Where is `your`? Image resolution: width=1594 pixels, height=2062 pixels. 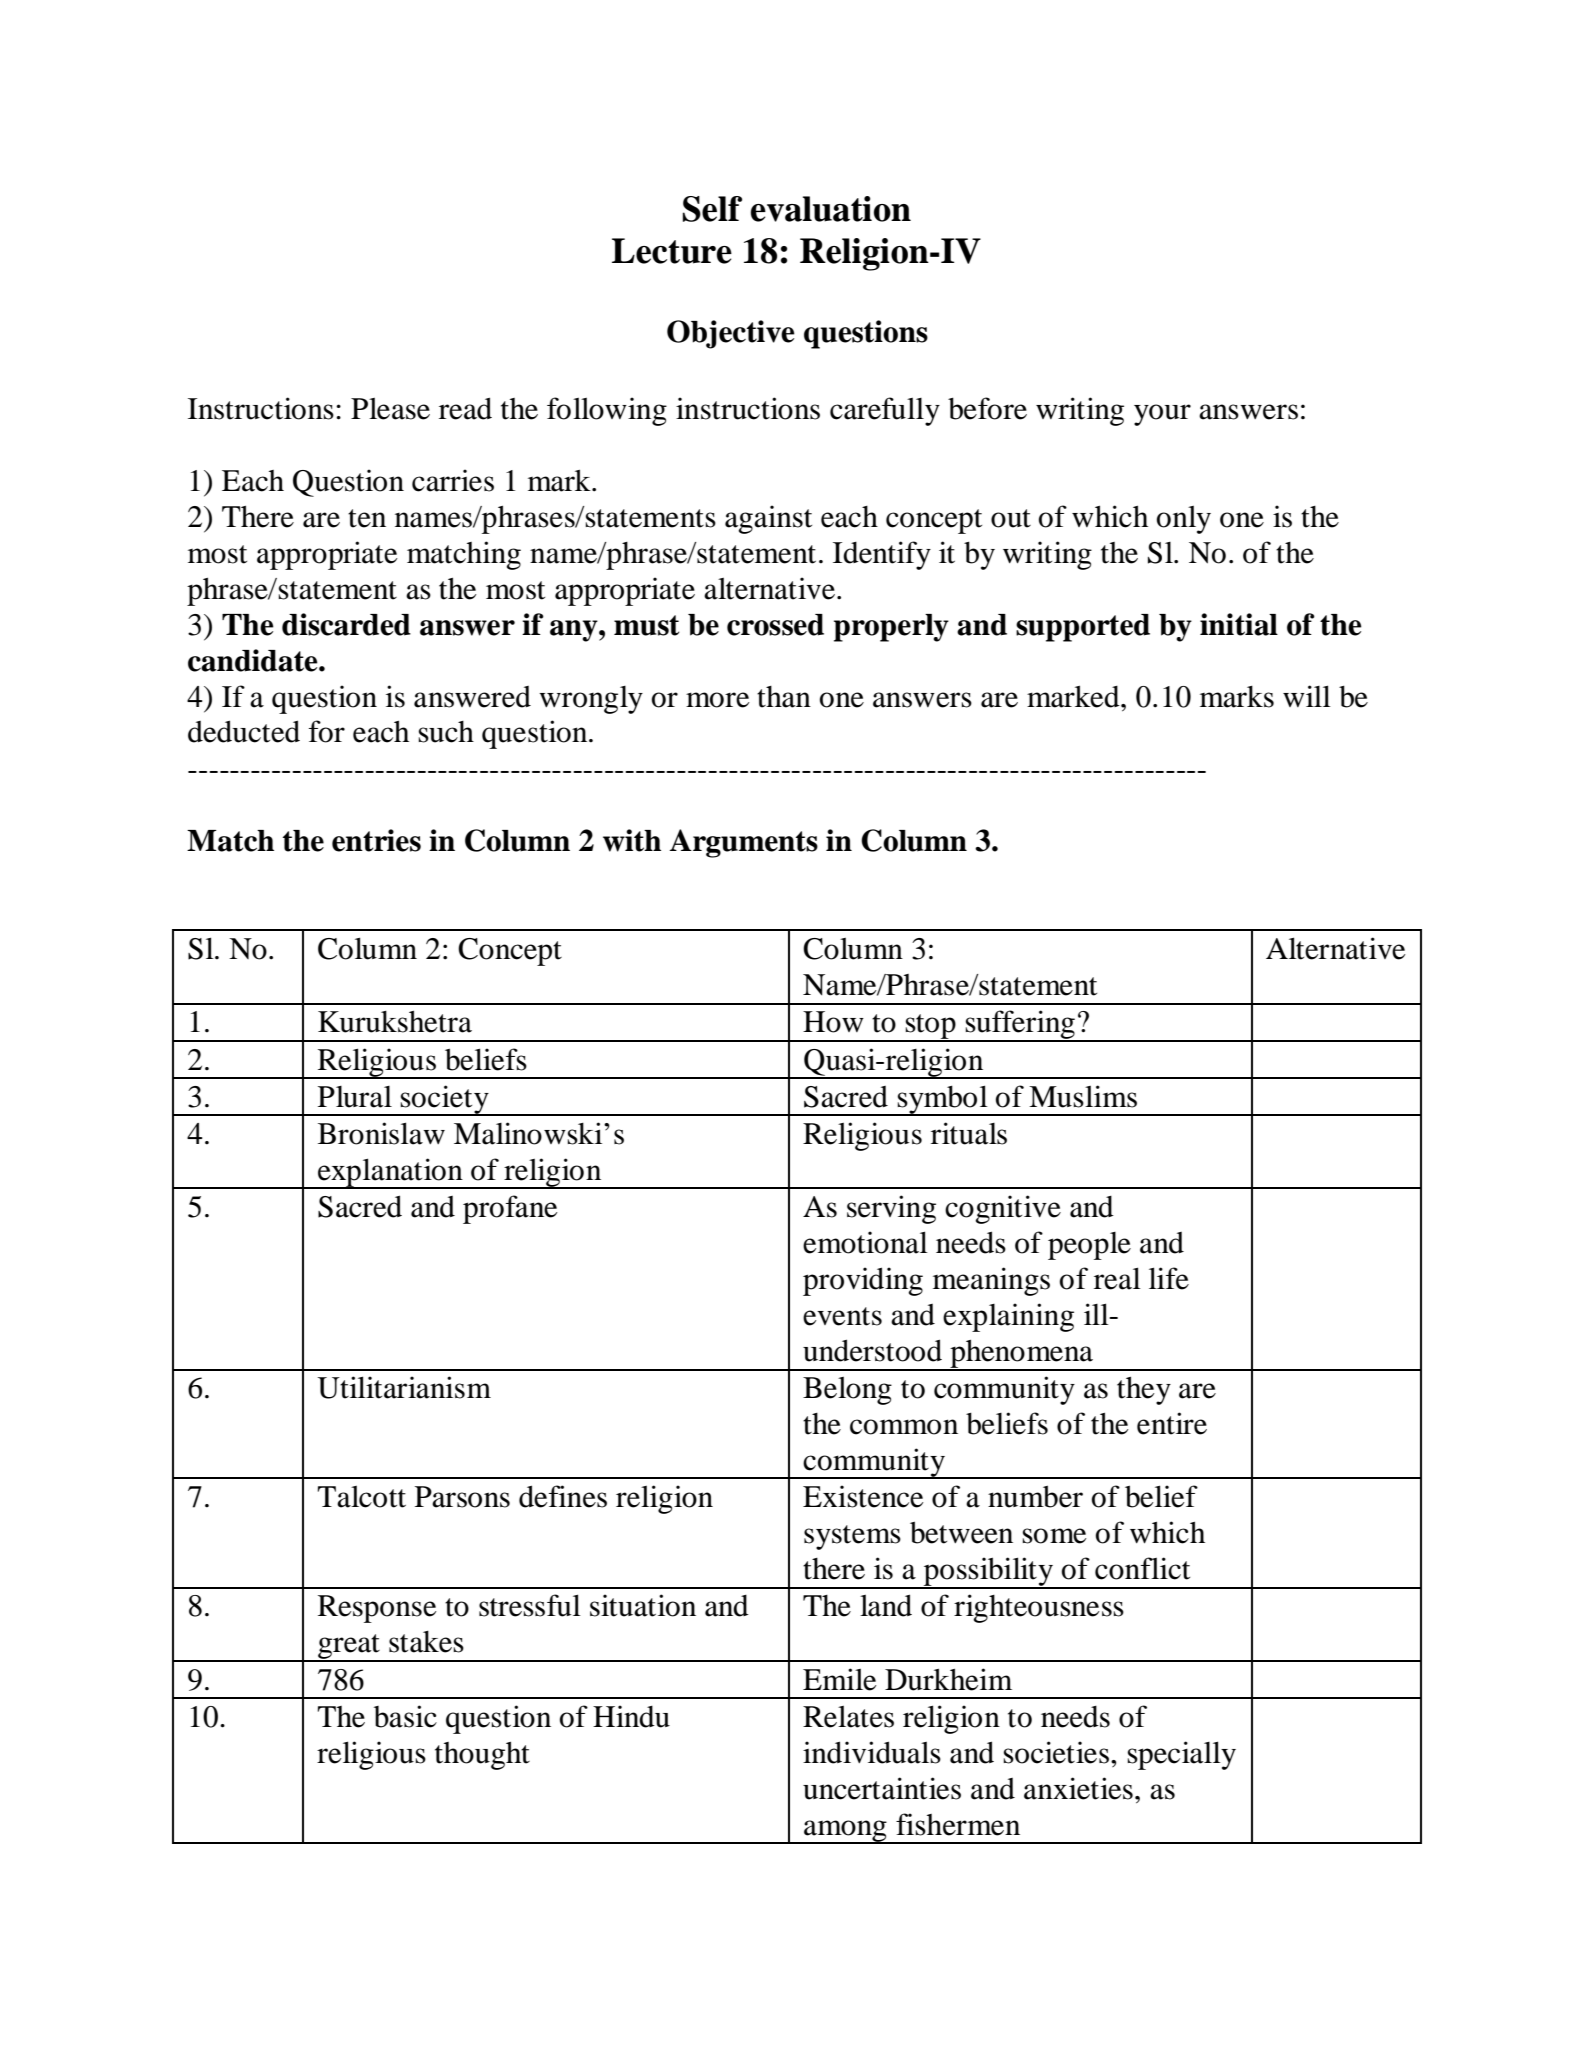 your is located at coordinates (1162, 415).
